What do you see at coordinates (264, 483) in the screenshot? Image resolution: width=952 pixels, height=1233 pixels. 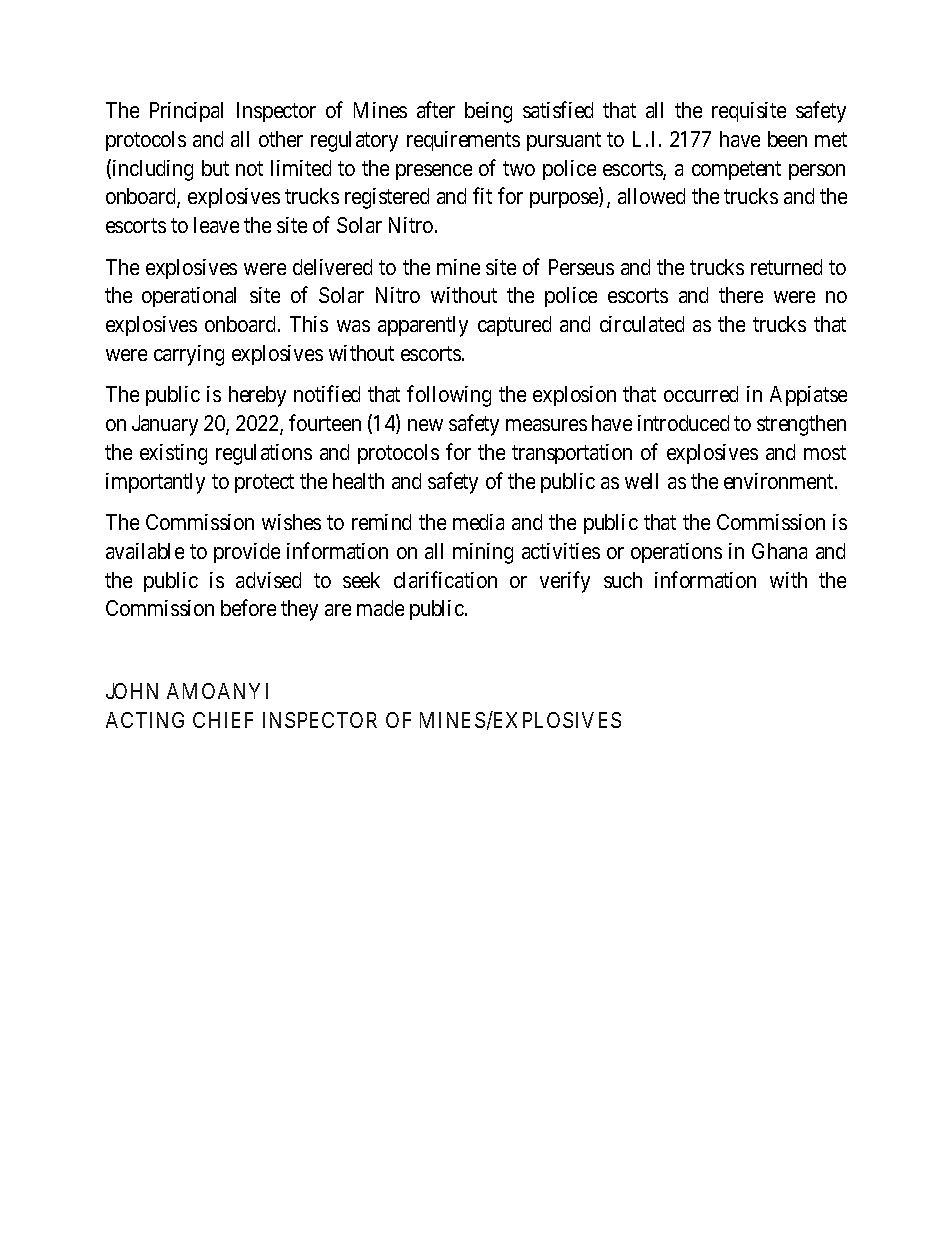 I see `protect` at bounding box center [264, 483].
